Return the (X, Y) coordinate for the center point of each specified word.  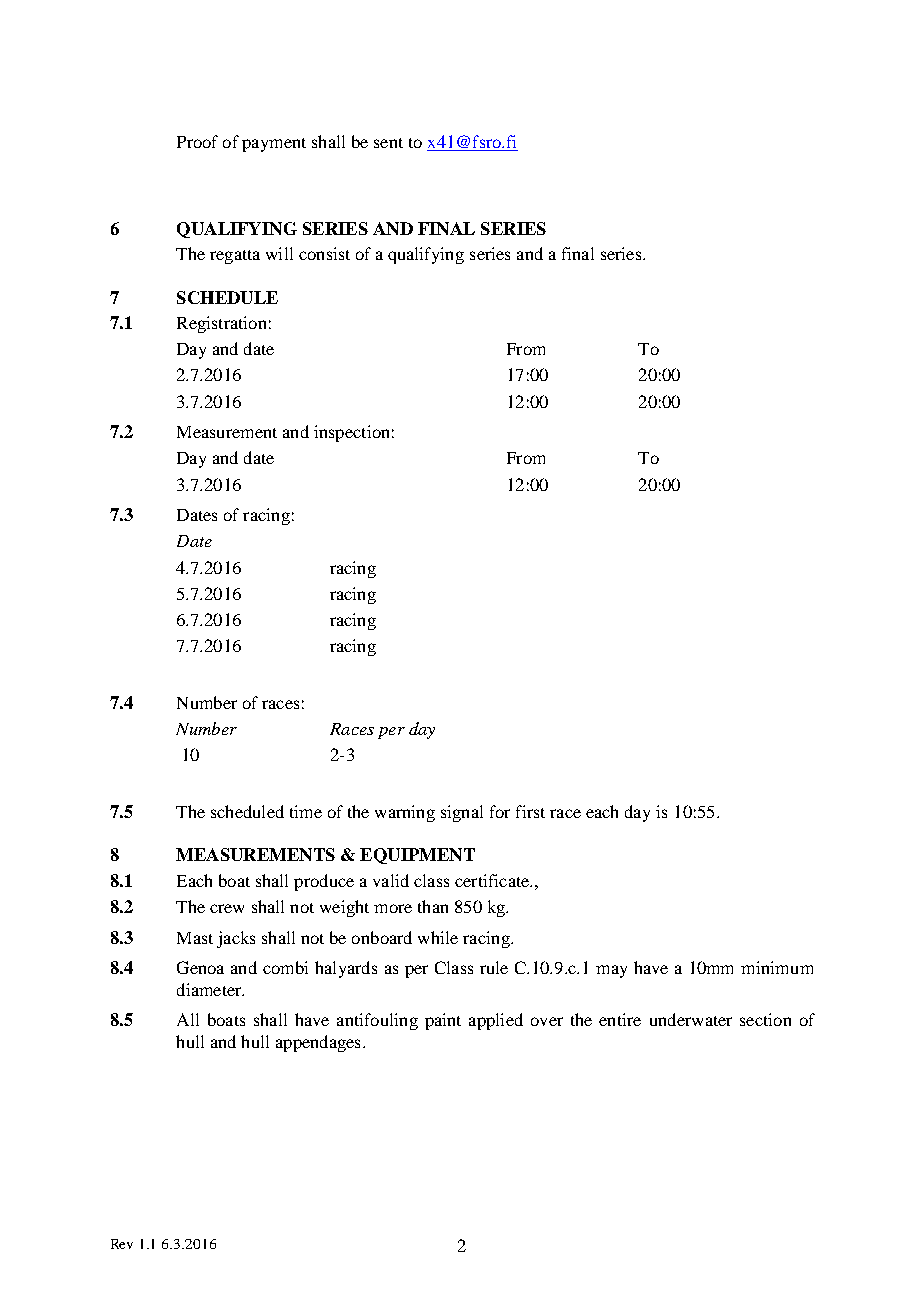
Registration (221, 324)
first (530, 811)
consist (324, 253)
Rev (122, 1244)
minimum (777, 967)
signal (462, 813)
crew (227, 908)
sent (388, 143)
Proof (197, 141)
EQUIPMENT (417, 856)
